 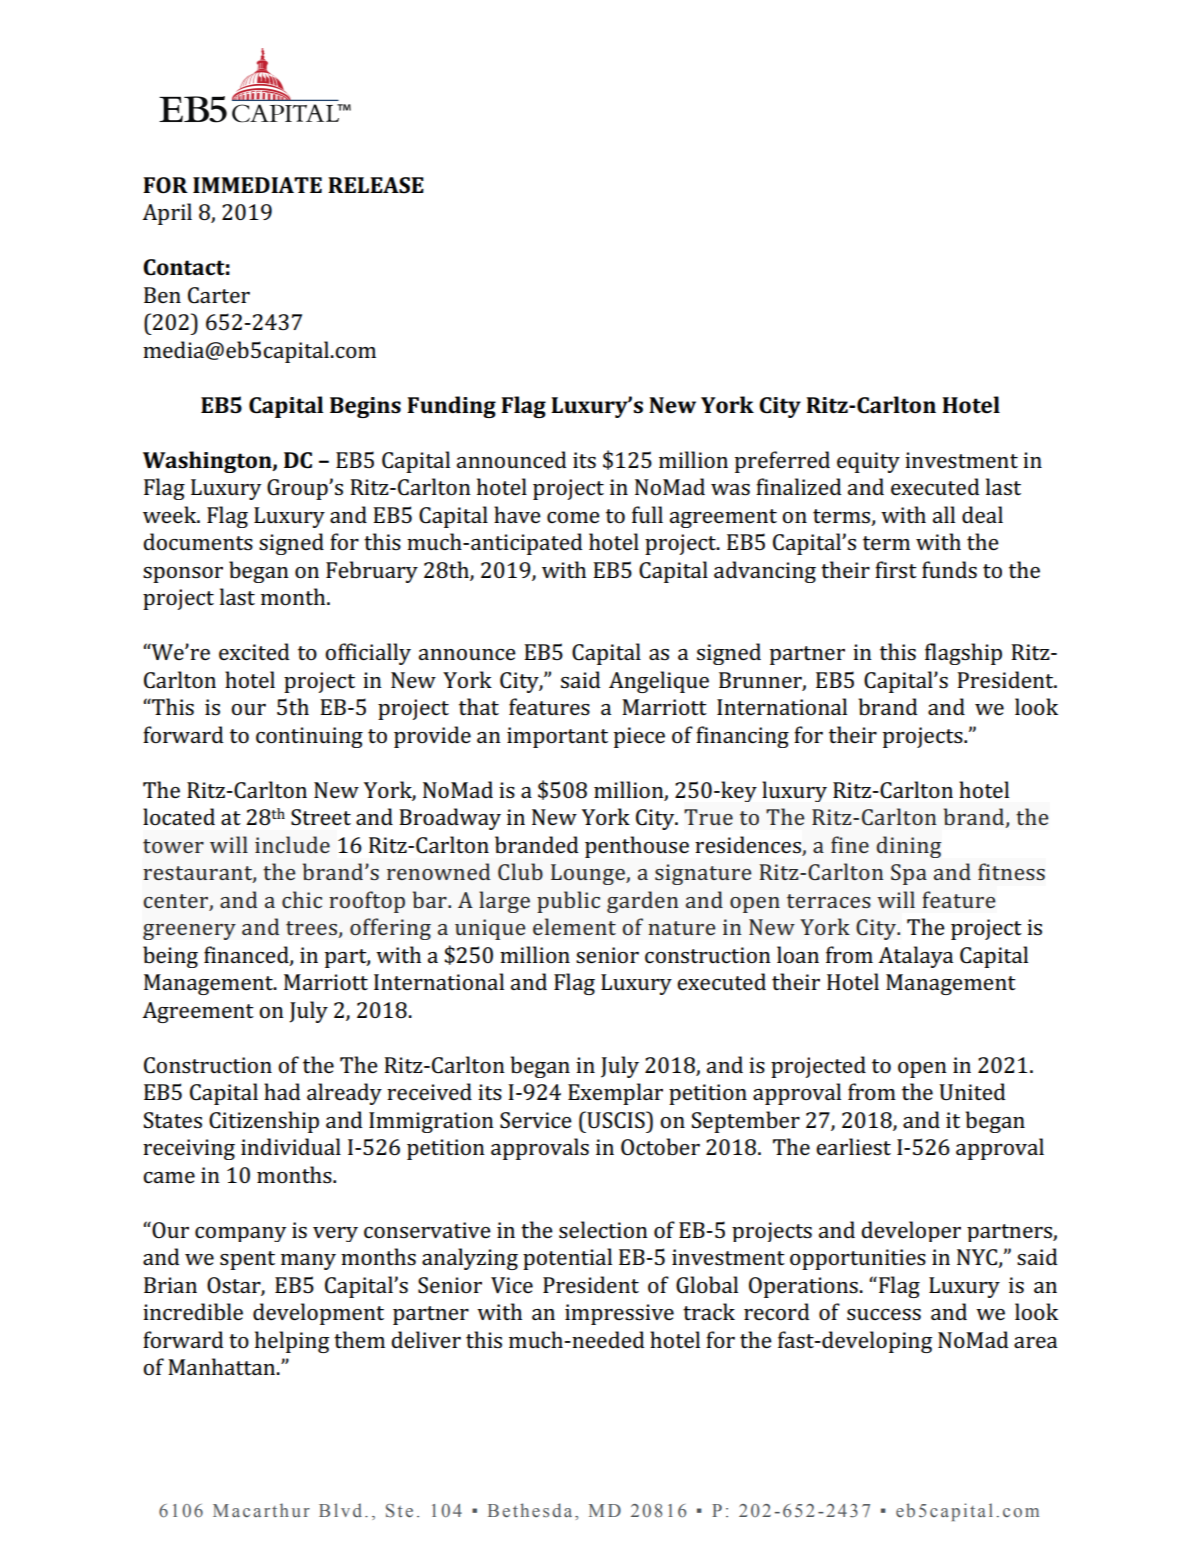 What do you see at coordinates (868, 462) in the screenshot?
I see `equity` at bounding box center [868, 462].
